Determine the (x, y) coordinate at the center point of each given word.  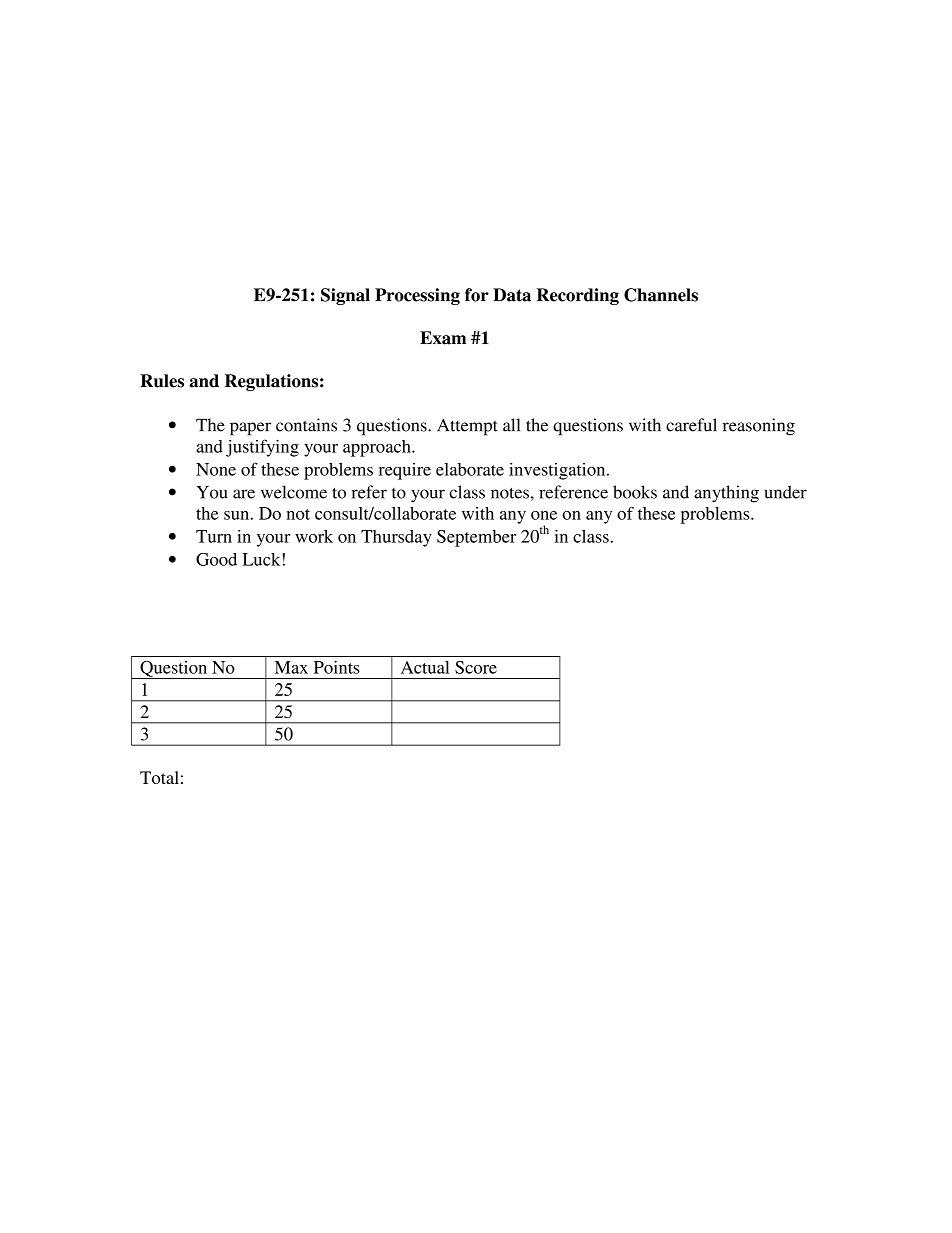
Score (476, 667)
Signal (345, 296)
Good (216, 559)
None (216, 469)
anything (726, 494)
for (477, 295)
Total (159, 777)
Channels (661, 295)
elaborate (470, 469)
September (476, 538)
